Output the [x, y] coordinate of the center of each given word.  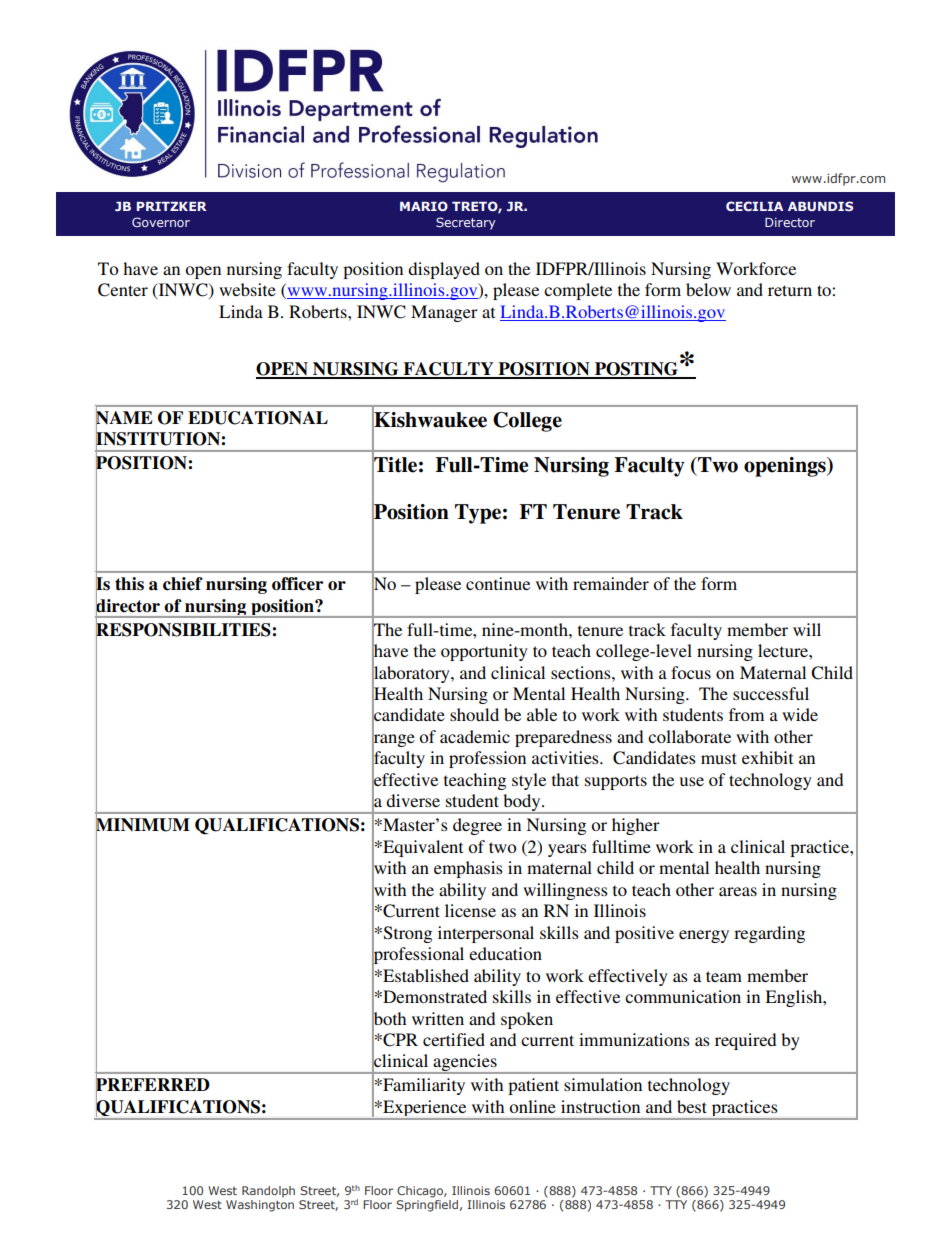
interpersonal [486, 934]
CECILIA [754, 206]
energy [704, 936]
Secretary [466, 223]
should [474, 714]
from [746, 714]
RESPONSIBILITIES [184, 629]
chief [183, 584]
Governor [161, 222]
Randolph [268, 1192]
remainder [611, 583]
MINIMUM [143, 825]
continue [498, 583]
